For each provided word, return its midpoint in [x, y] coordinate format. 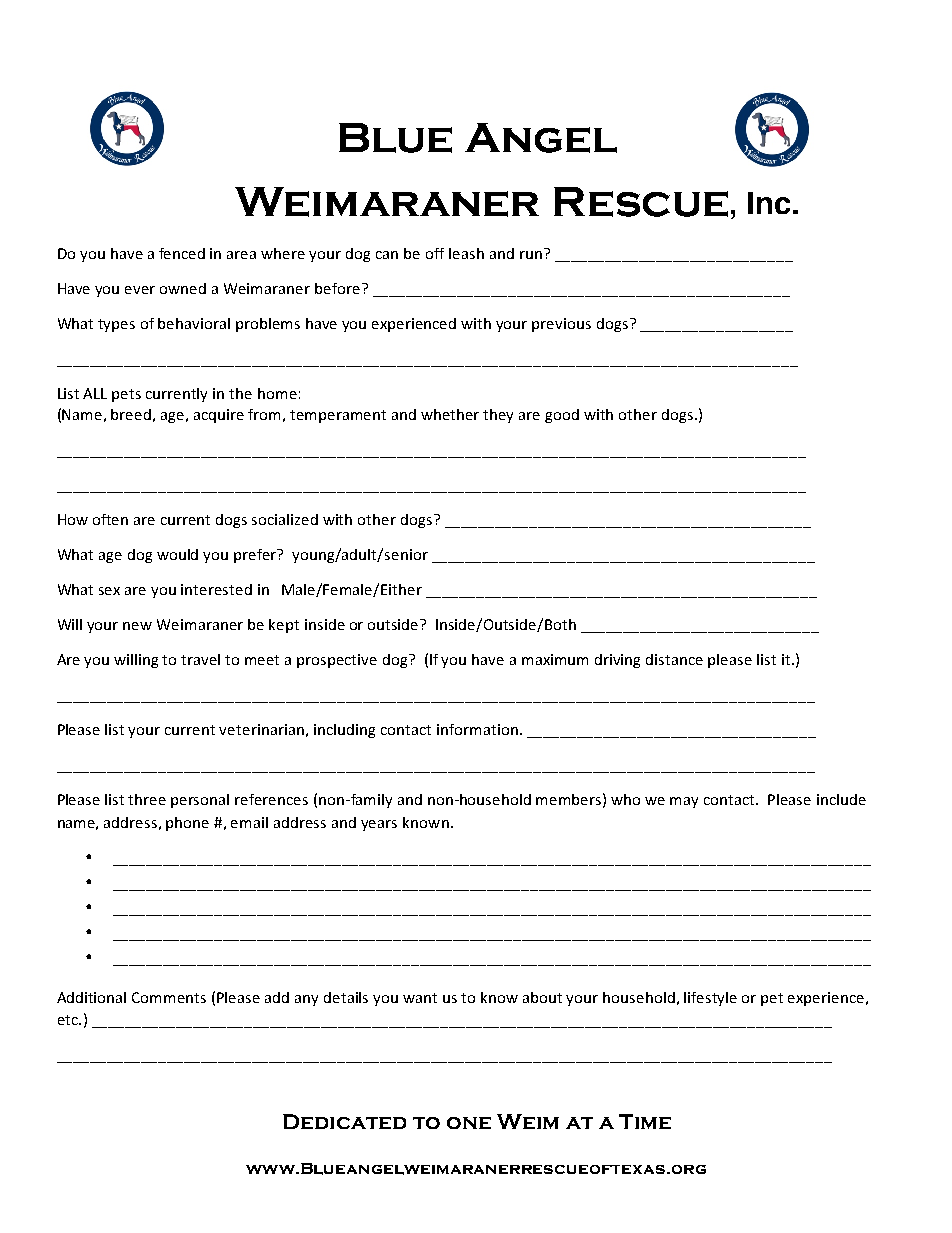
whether [450, 414]
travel [200, 659]
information [477, 729]
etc [69, 1020]
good [562, 416]
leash [466, 253]
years [379, 825]
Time [645, 1121]
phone [187, 824]
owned [183, 288]
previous [561, 325]
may [684, 802]
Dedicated [344, 1121]
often [110, 519]
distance [674, 659]
